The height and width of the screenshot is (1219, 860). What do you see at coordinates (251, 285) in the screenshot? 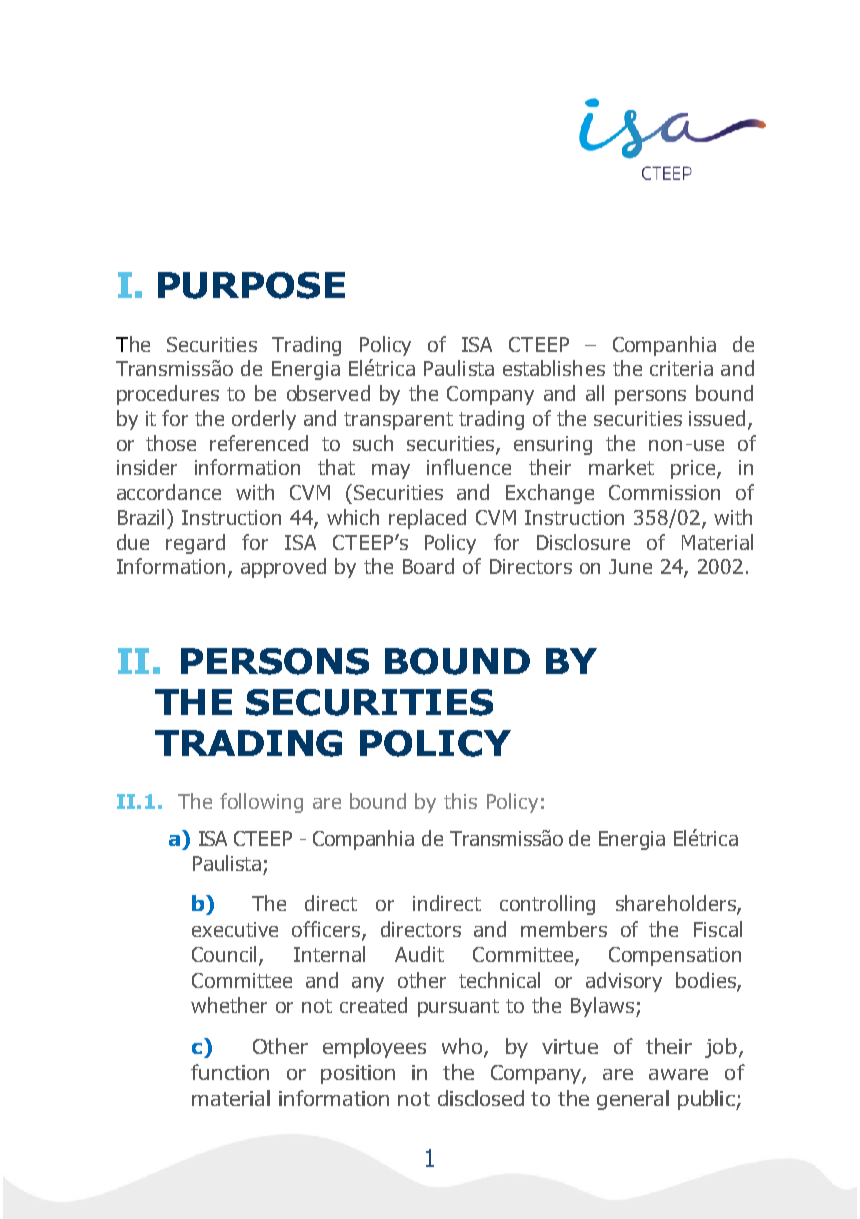
I see `PURPOSE` at bounding box center [251, 285].
